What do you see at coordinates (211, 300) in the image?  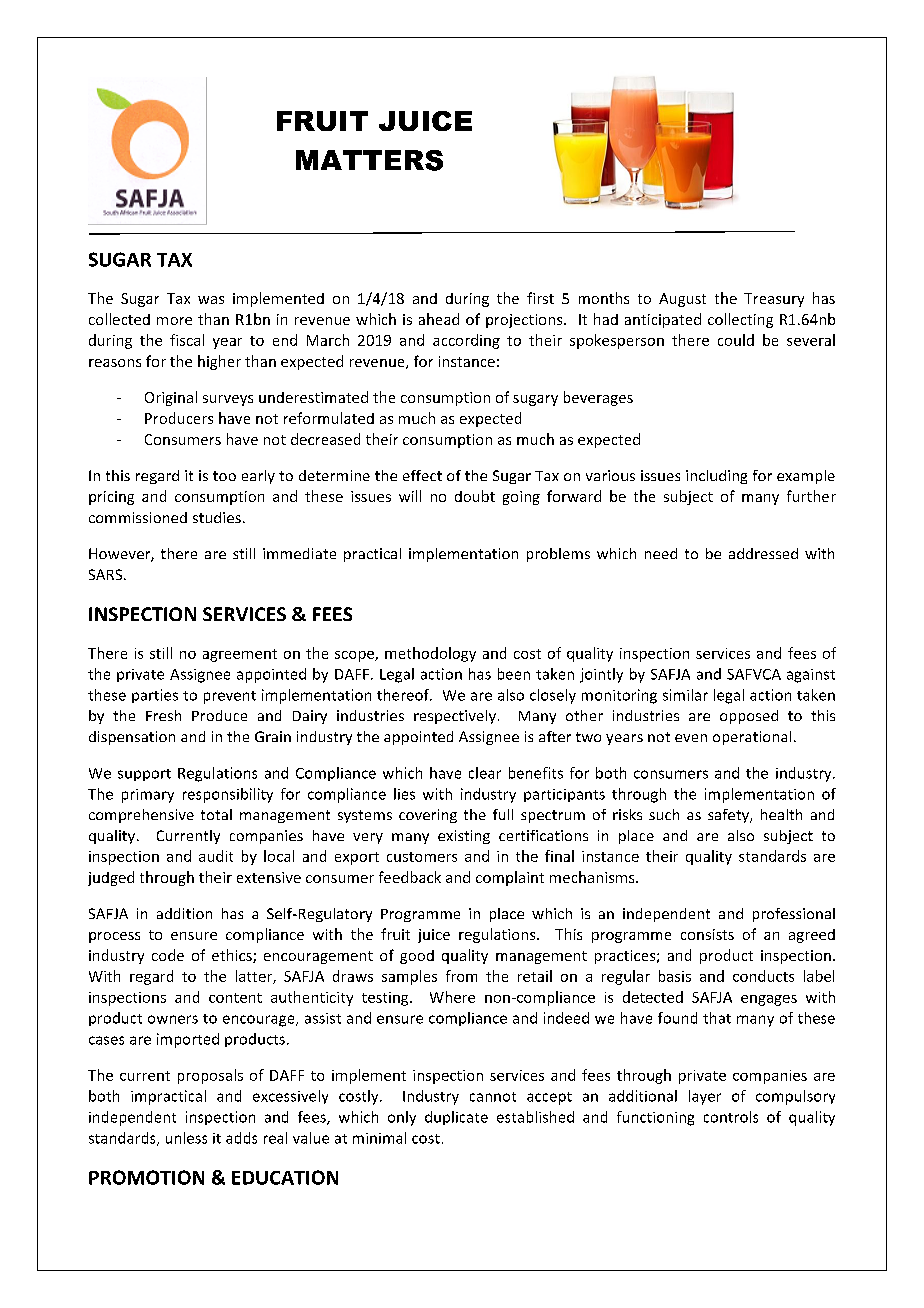 I see `was` at bounding box center [211, 300].
